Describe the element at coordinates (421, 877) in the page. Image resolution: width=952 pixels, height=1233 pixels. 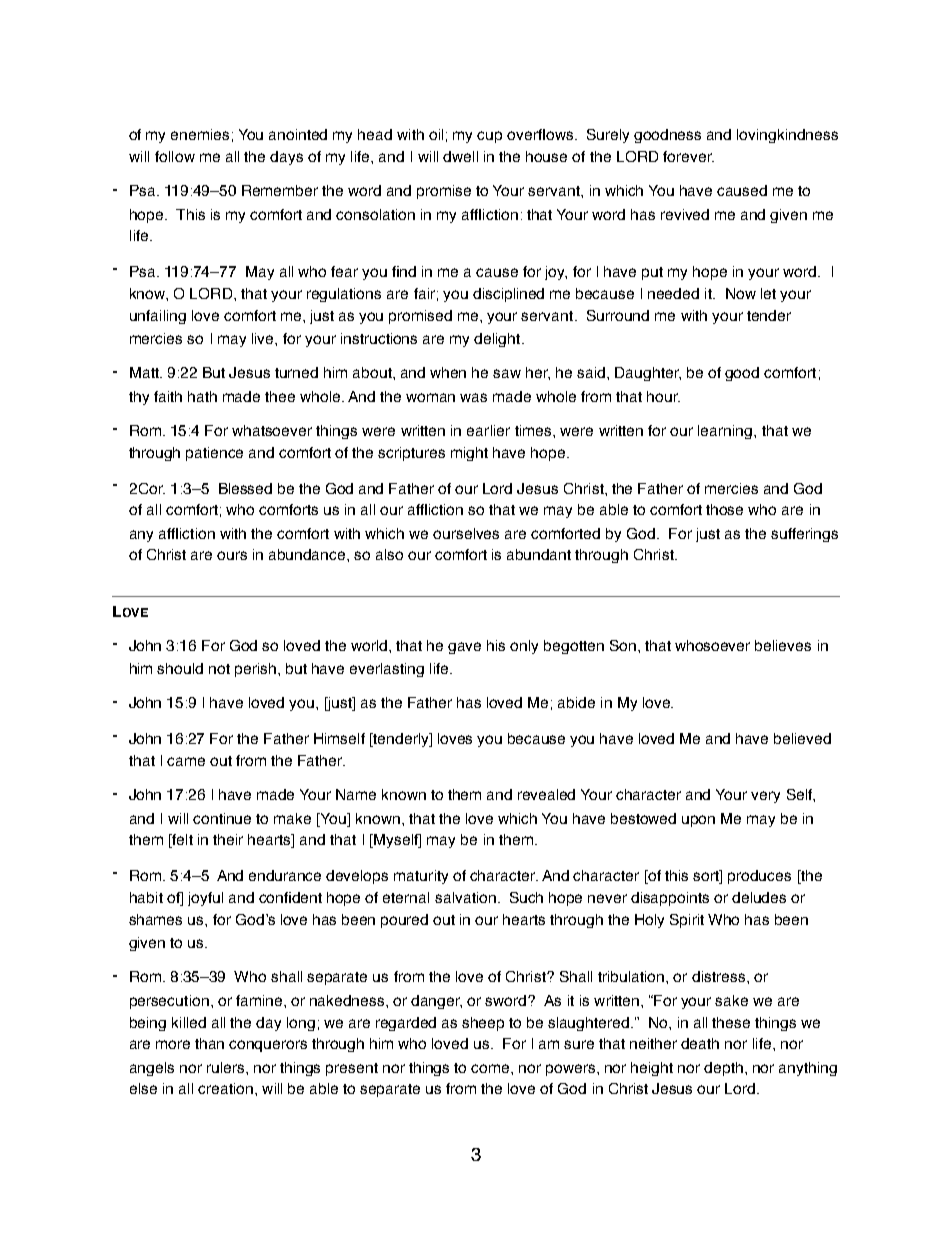
I see `maturity` at that location.
